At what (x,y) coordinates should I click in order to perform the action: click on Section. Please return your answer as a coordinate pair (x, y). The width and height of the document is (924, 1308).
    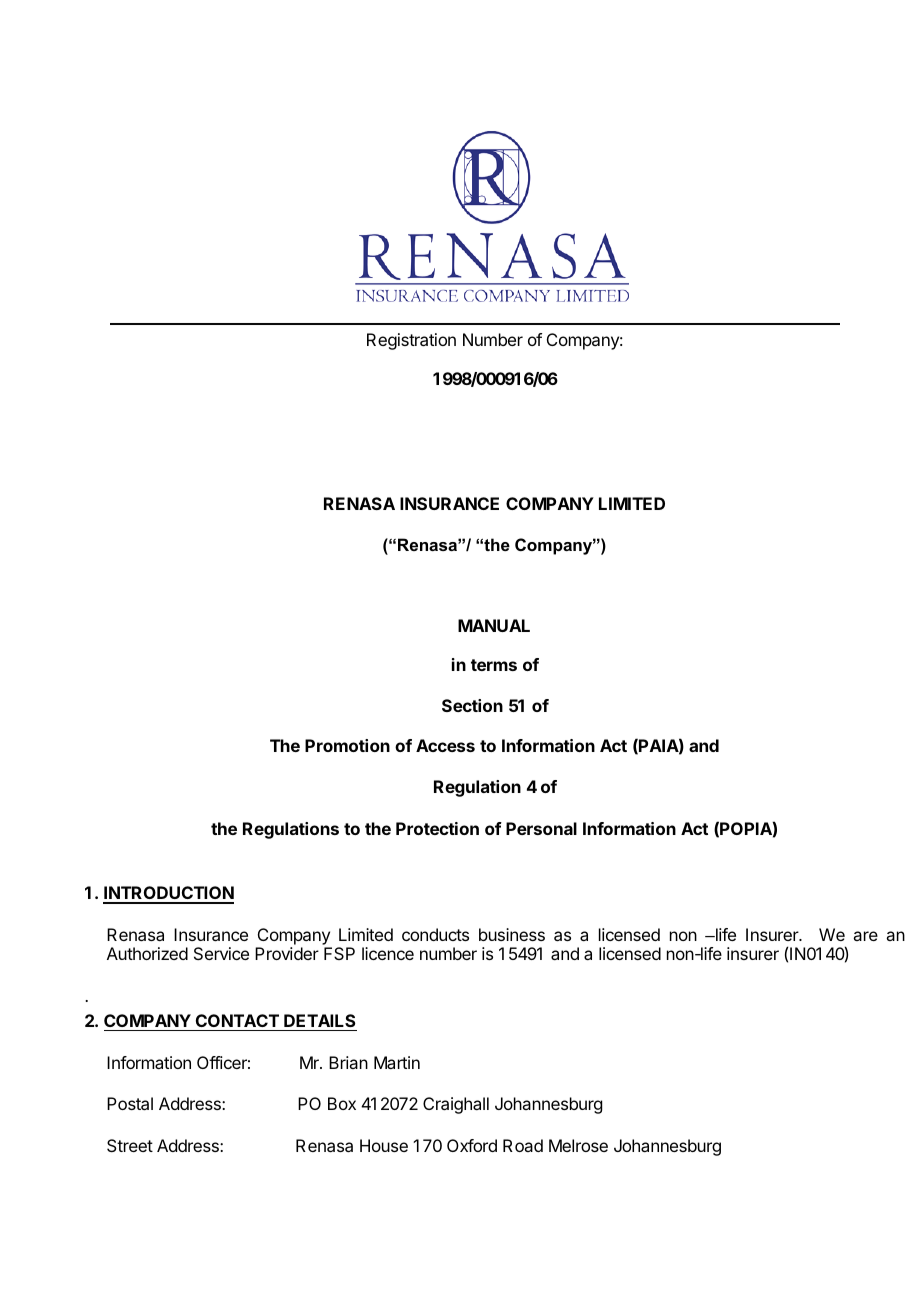
    Looking at the image, I should click on (472, 705).
